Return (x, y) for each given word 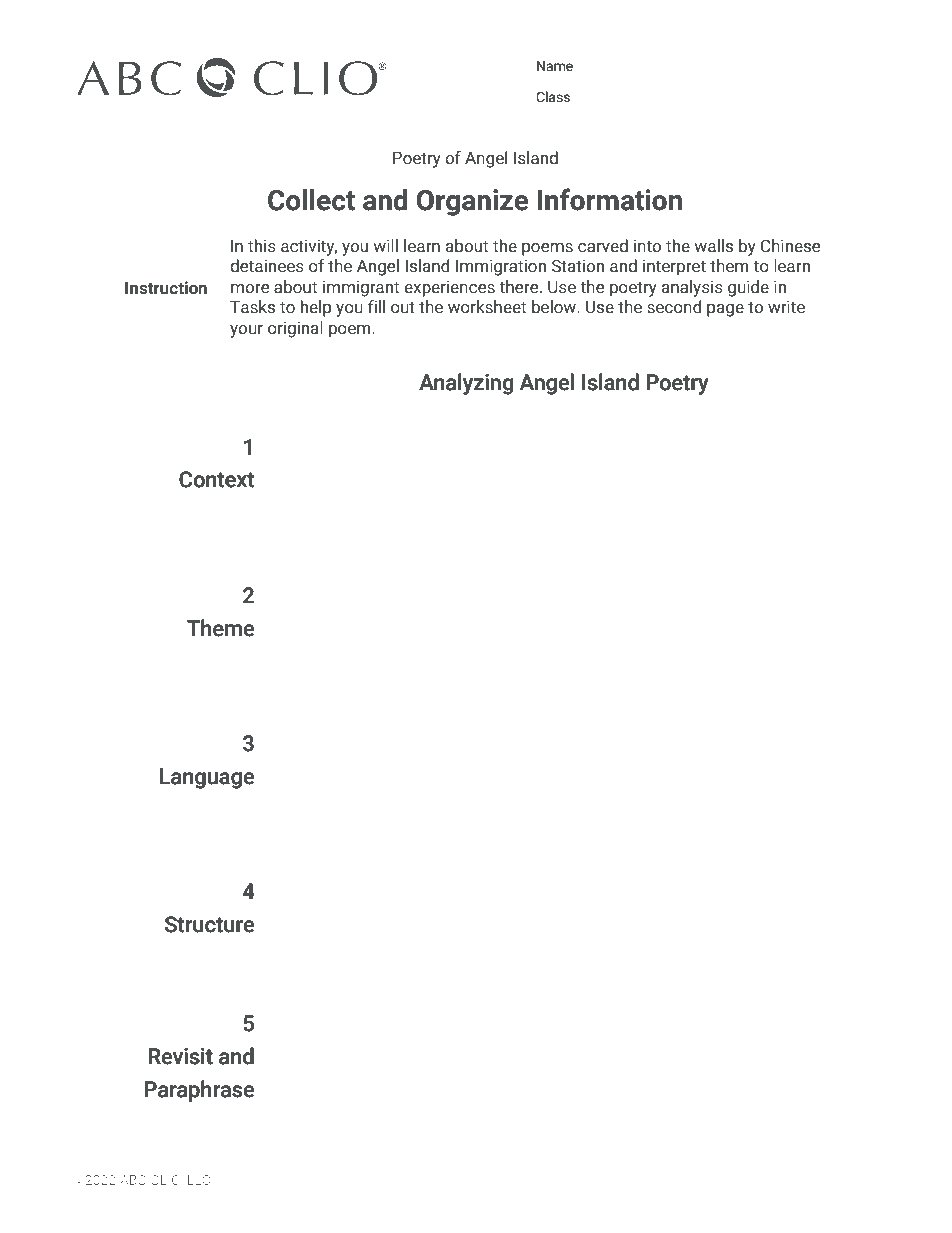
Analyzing (466, 384)
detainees (267, 266)
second (674, 307)
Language (207, 778)
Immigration (501, 267)
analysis (692, 288)
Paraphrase (199, 1091)
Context (216, 479)
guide (748, 288)
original (295, 329)
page (725, 310)
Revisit (180, 1056)
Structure (209, 924)
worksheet (487, 307)
